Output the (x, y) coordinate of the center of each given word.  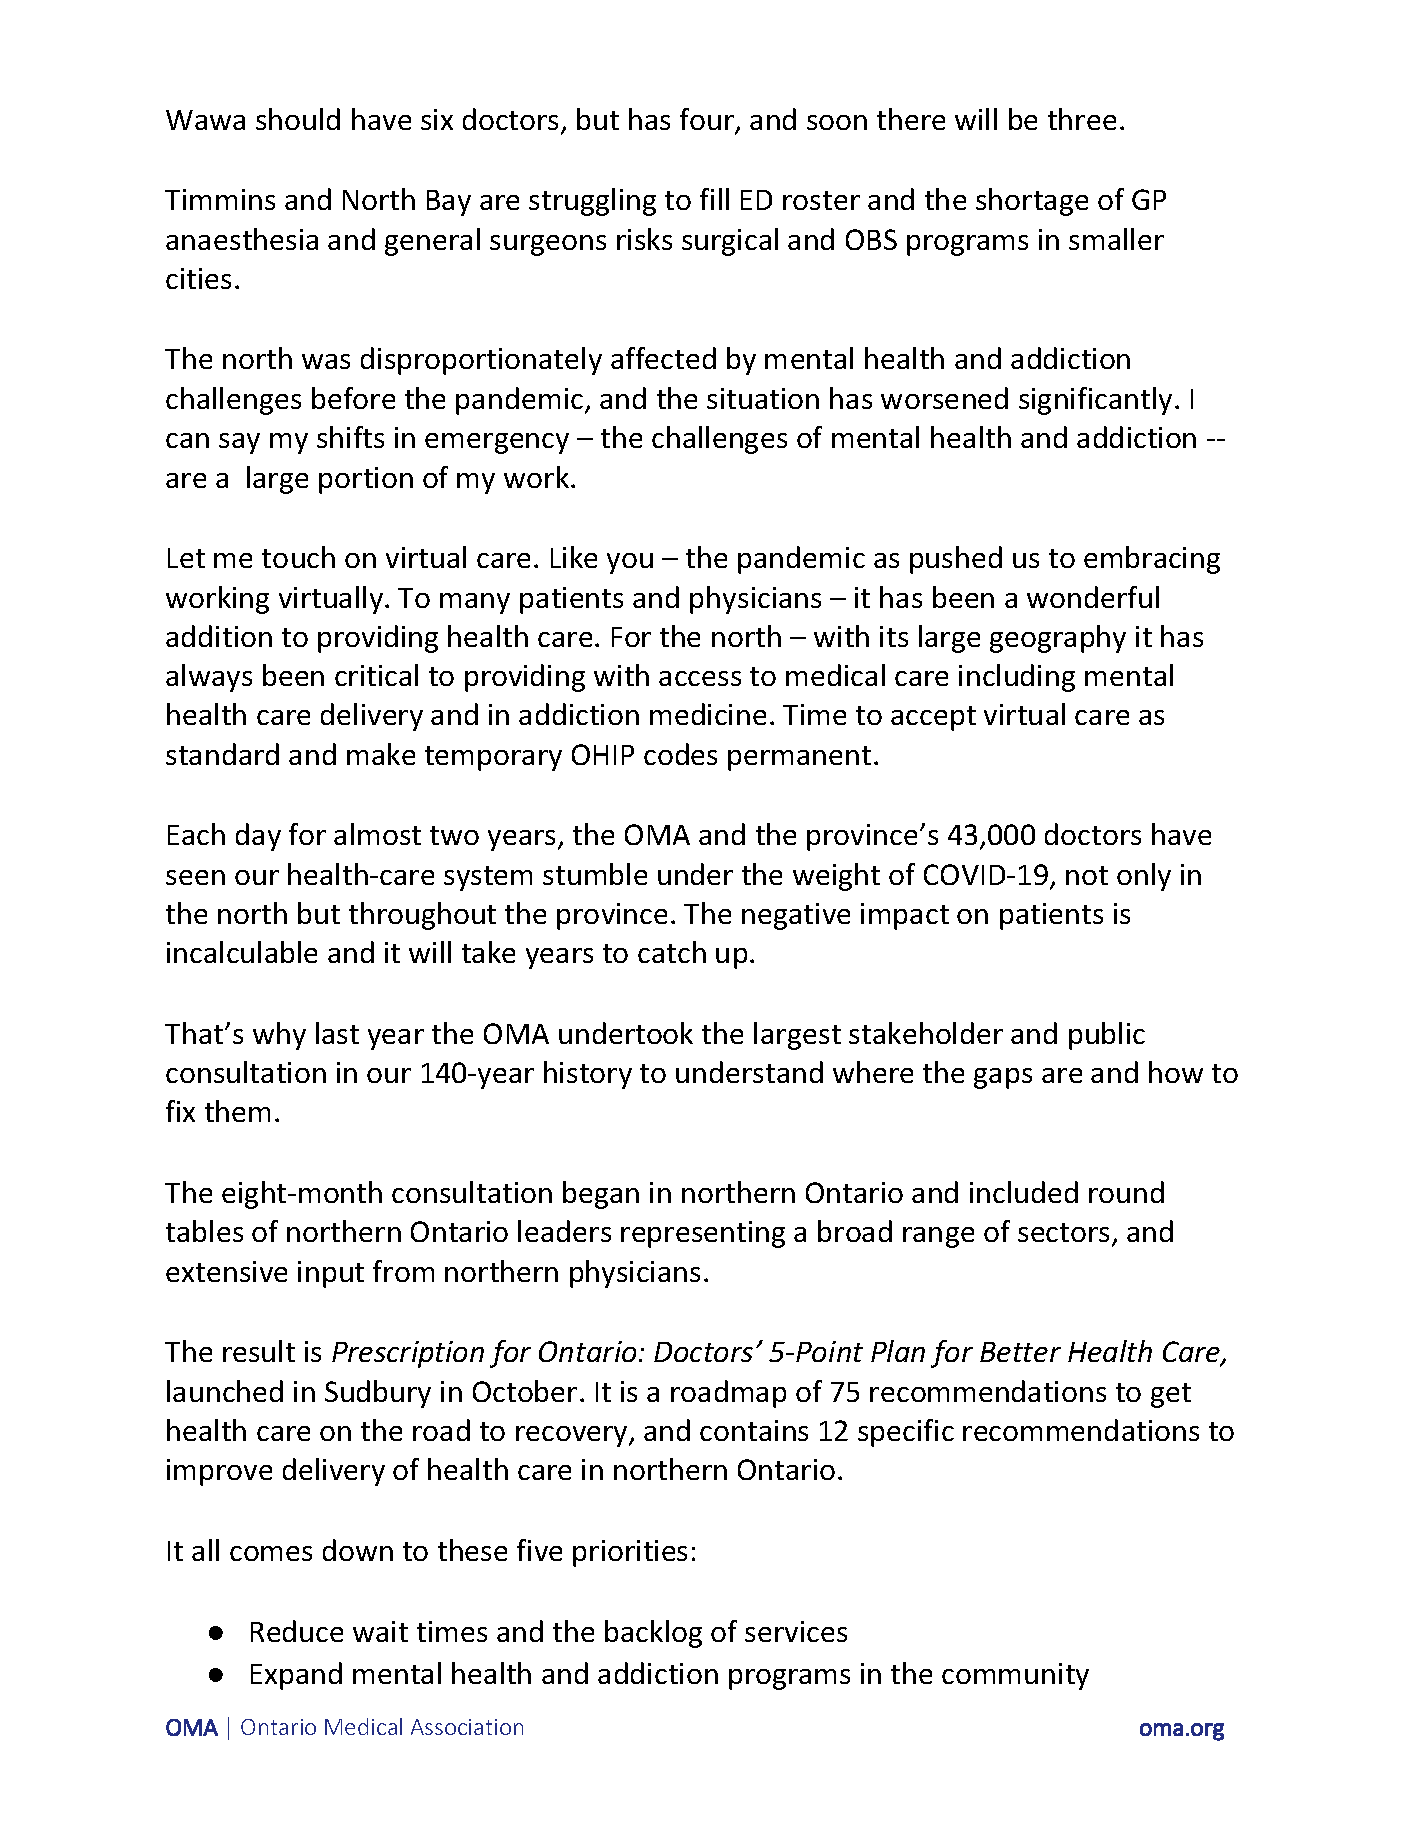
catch (672, 952)
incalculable (242, 952)
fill (714, 199)
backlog (653, 1634)
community (1015, 1676)
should (298, 119)
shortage (1032, 202)
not (1087, 875)
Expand (296, 1676)
